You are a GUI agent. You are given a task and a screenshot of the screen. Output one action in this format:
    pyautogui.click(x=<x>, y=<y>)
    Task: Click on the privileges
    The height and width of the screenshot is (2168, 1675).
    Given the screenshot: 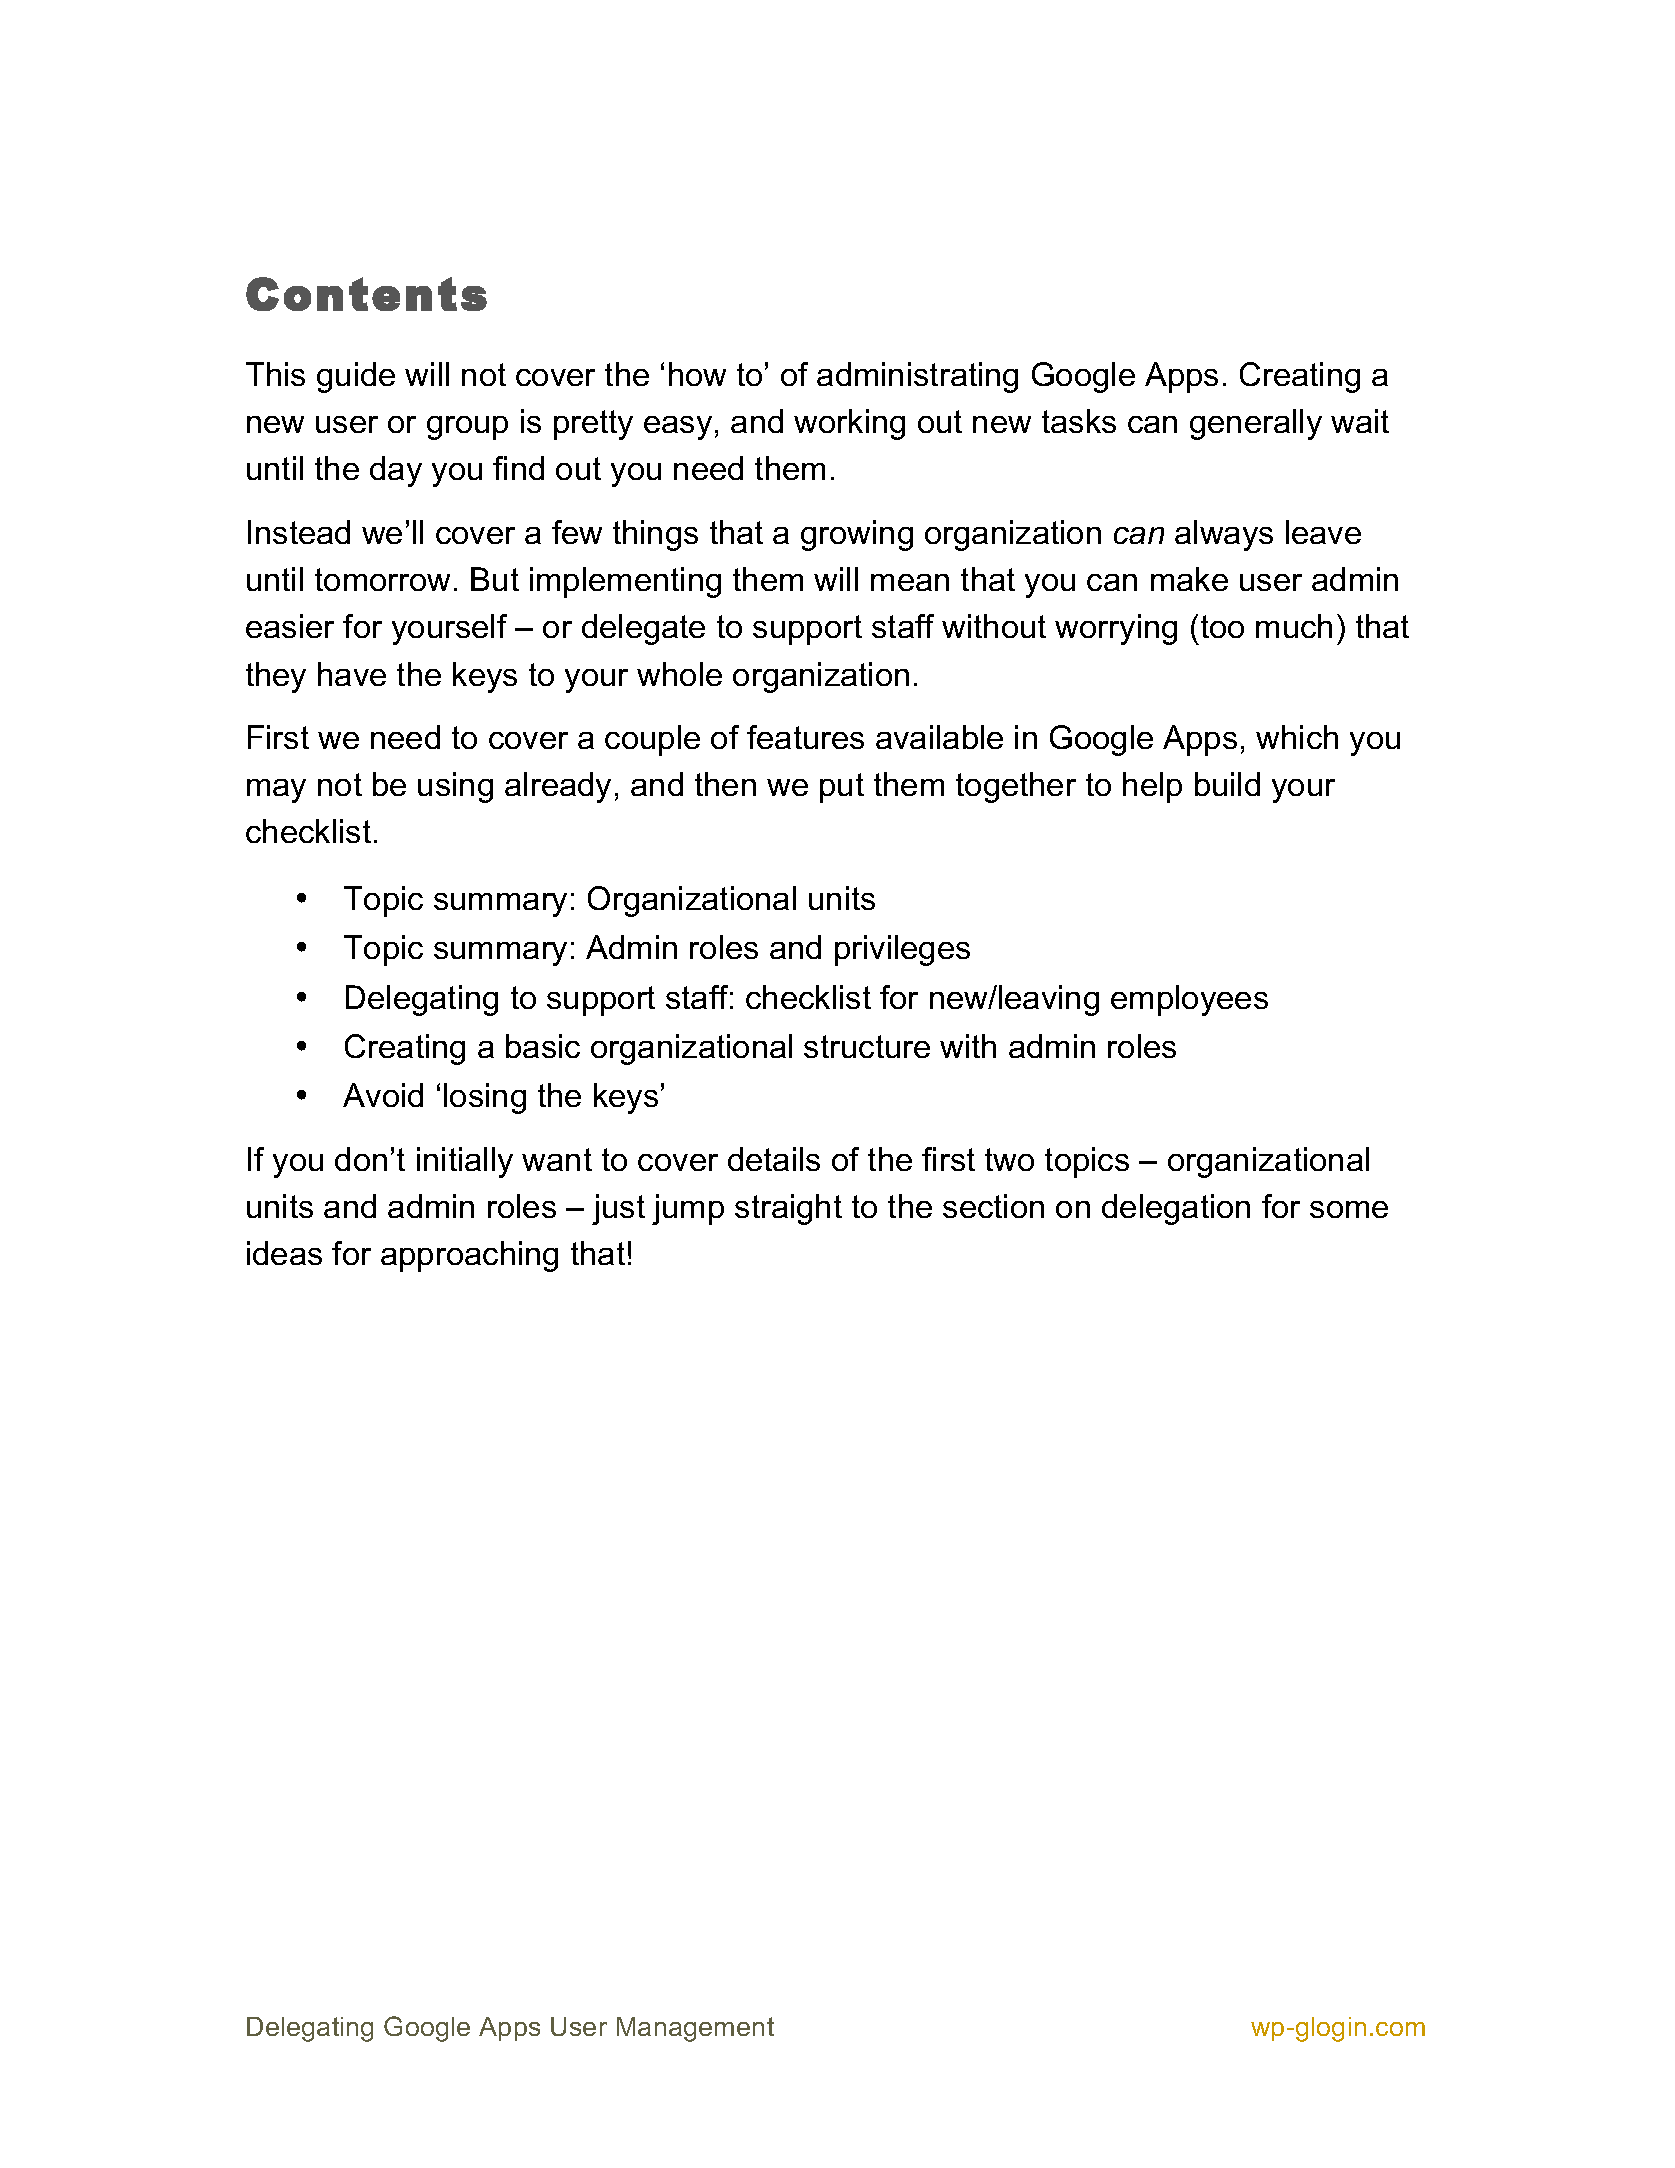 What is the action you would take?
    pyautogui.click(x=902, y=950)
